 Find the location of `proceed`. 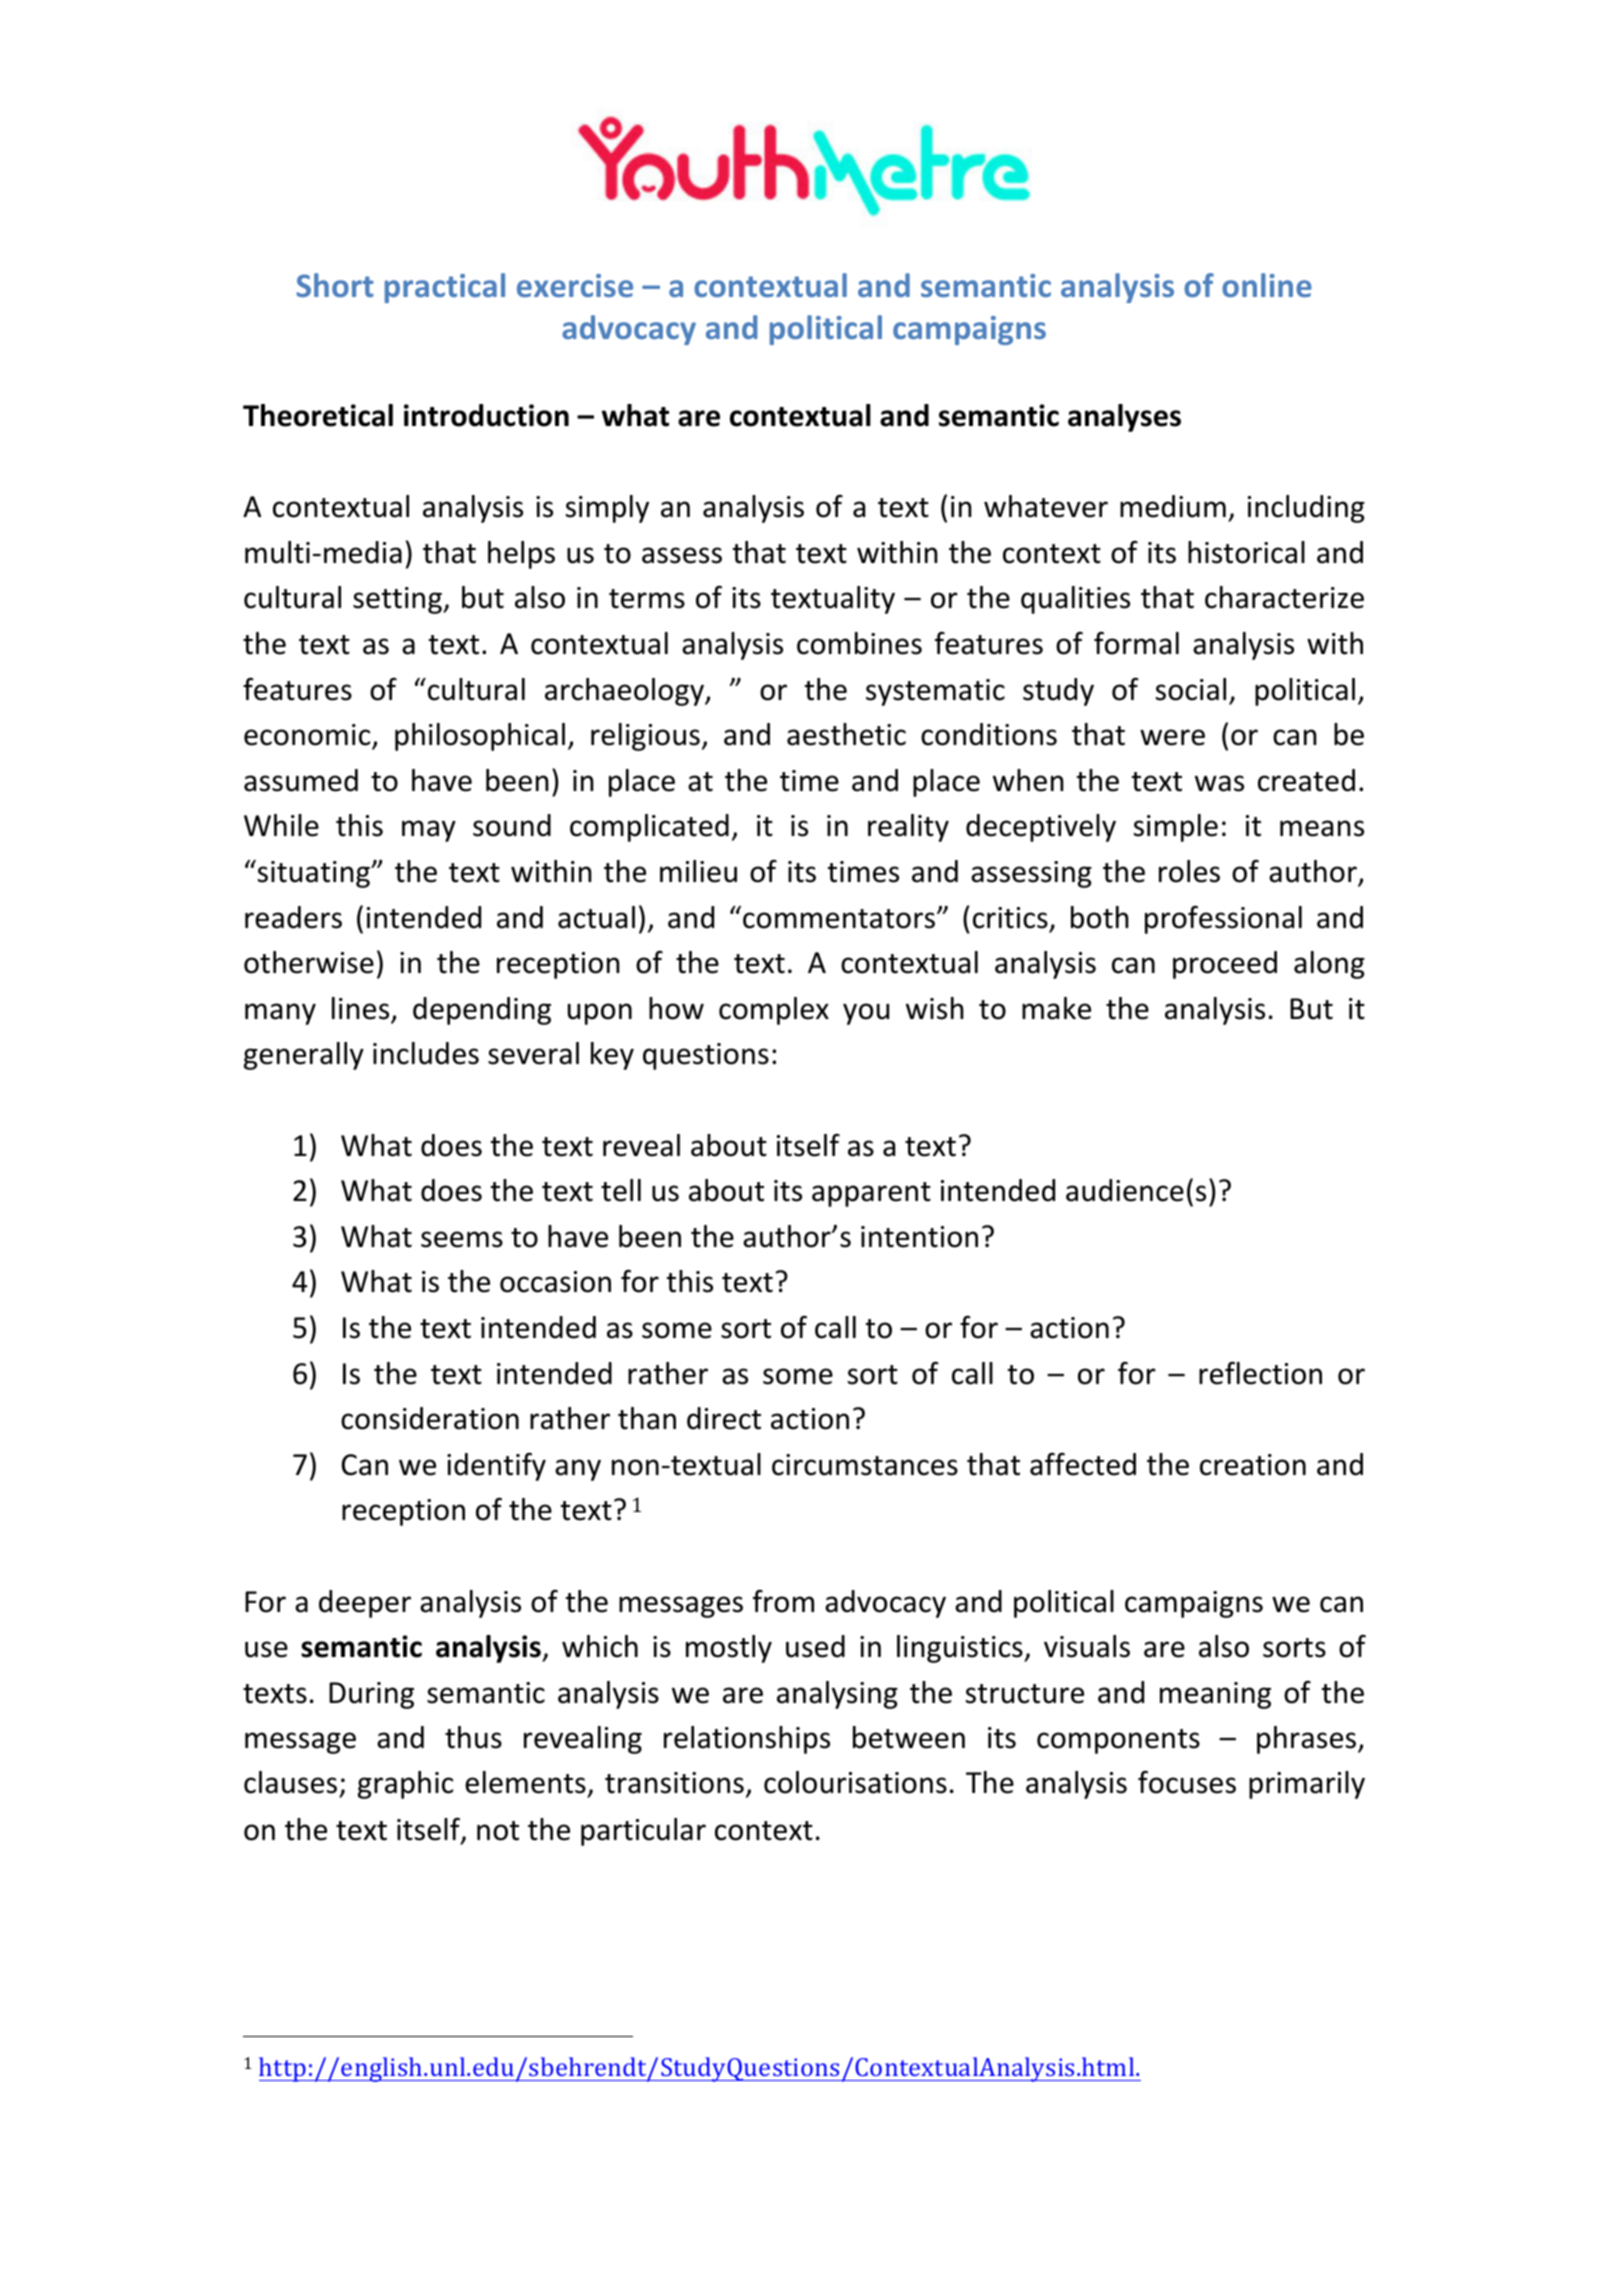

proceed is located at coordinates (1225, 965).
